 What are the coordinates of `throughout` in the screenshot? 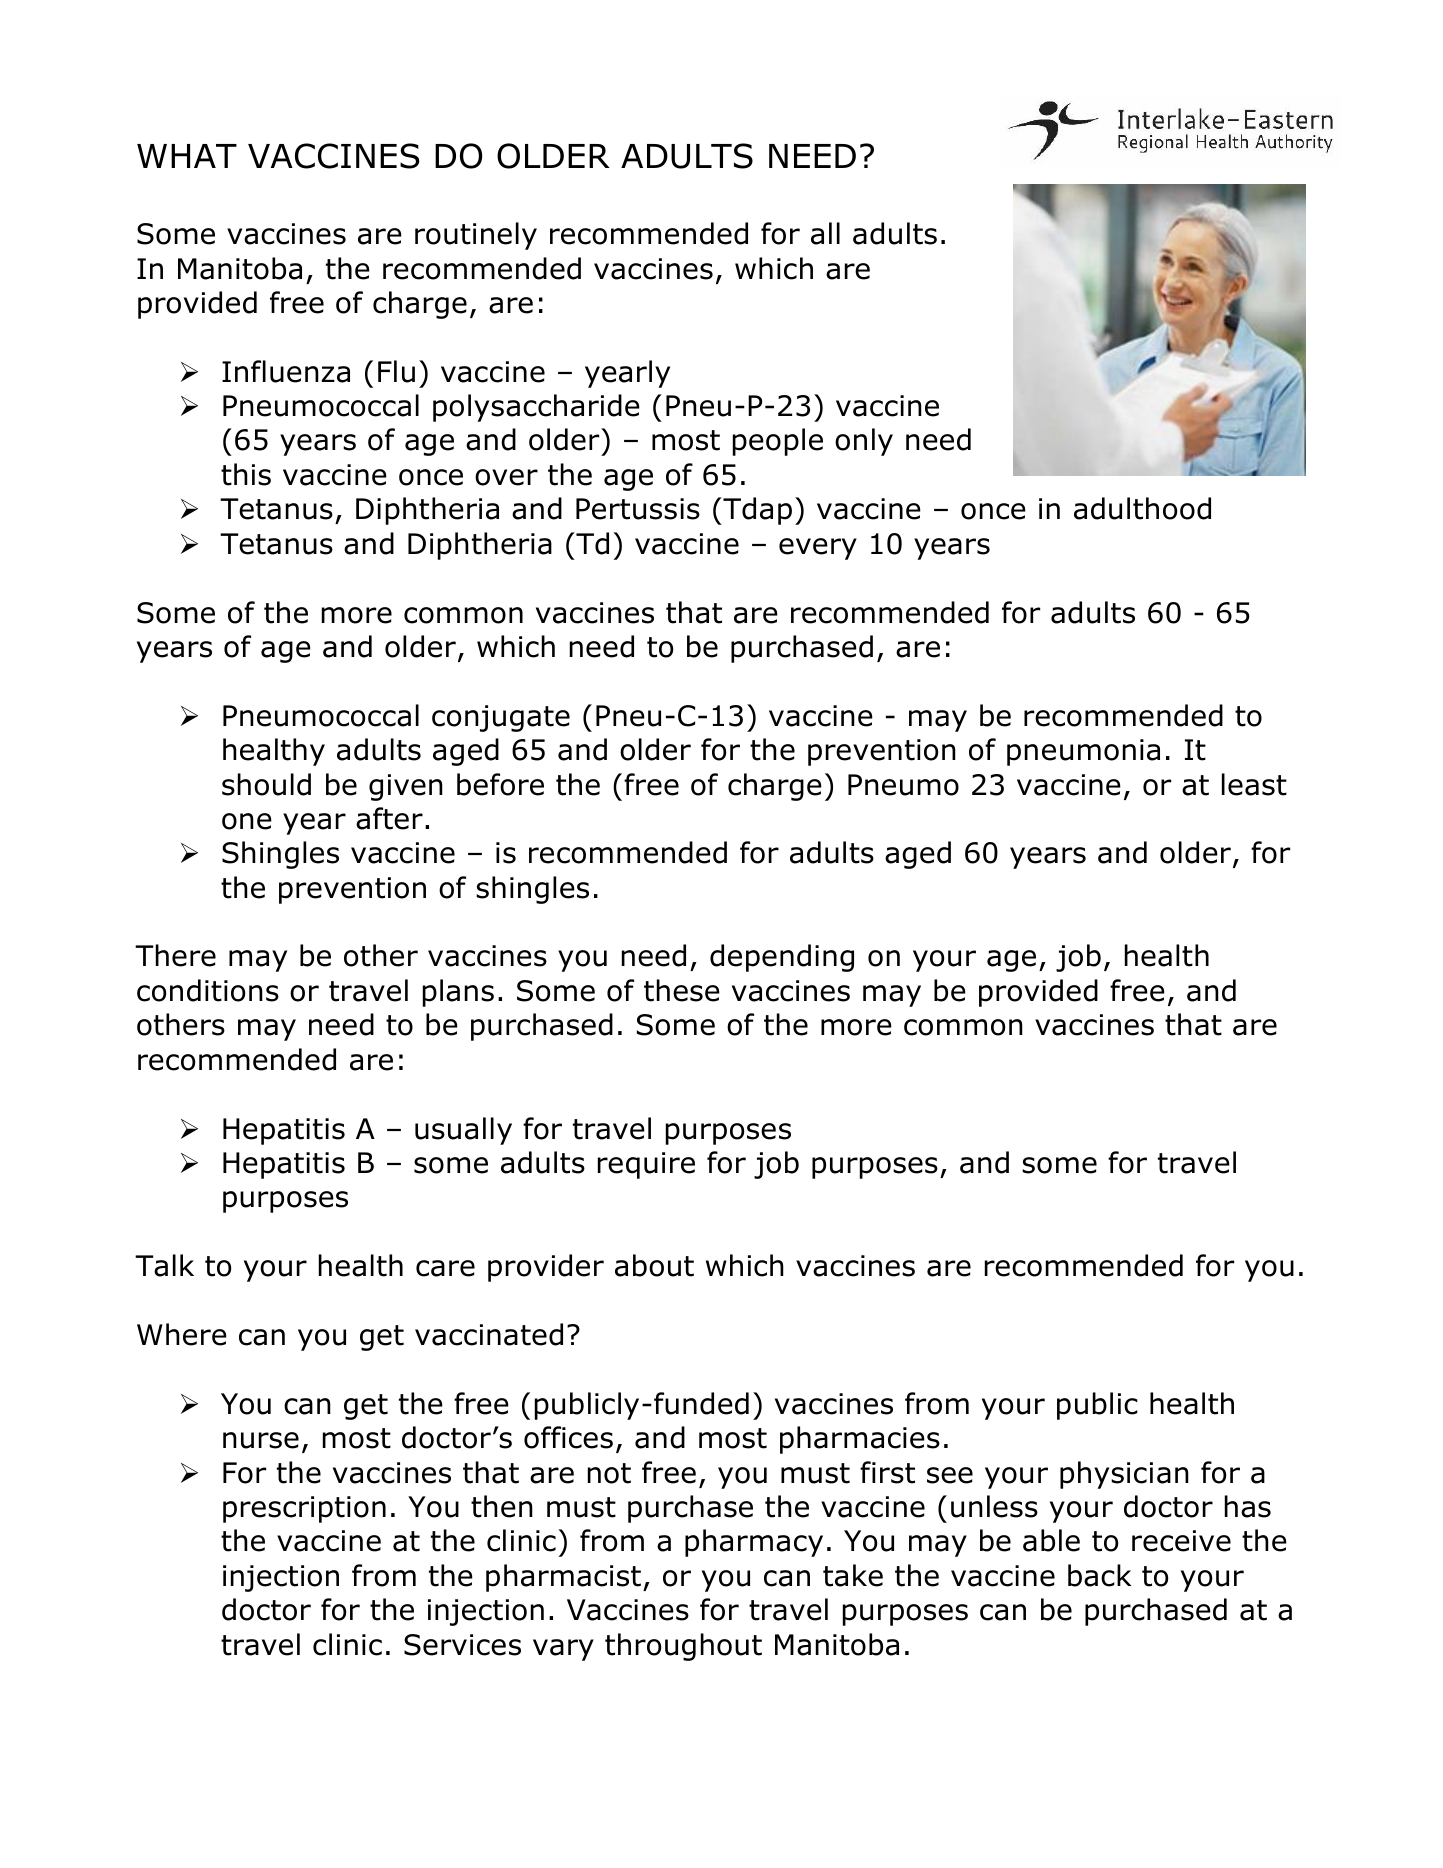 It's located at (683, 1647).
